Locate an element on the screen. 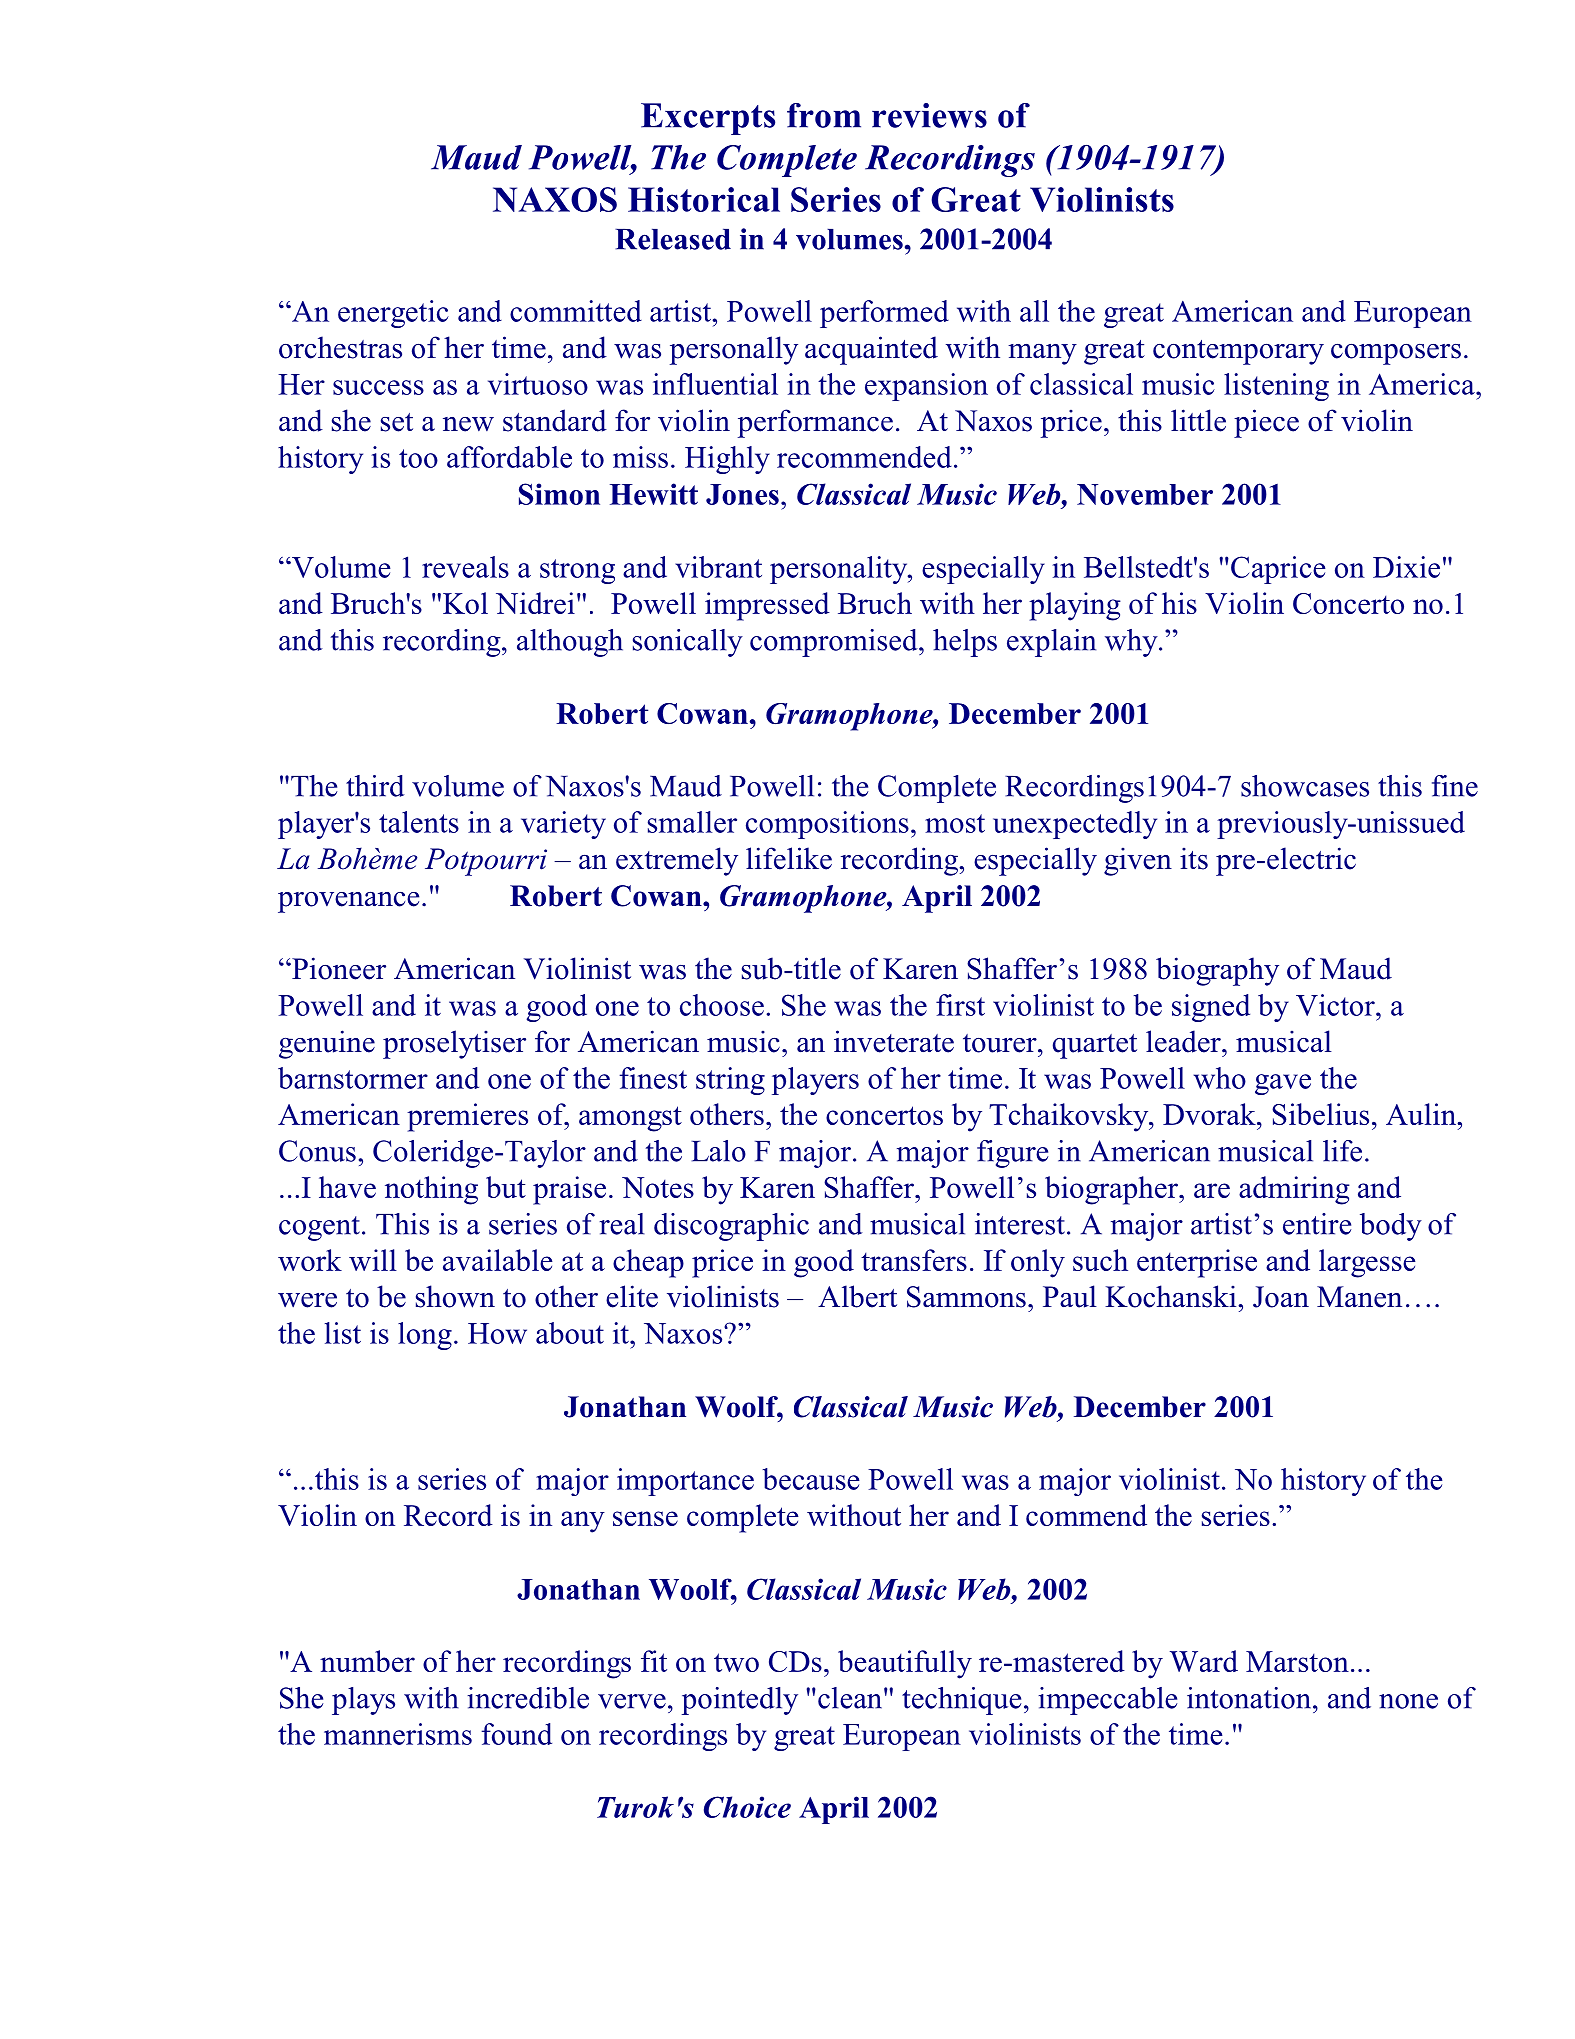 Image resolution: width=1575 pixels, height=2039 pixels. transfers is located at coordinates (914, 1260).
